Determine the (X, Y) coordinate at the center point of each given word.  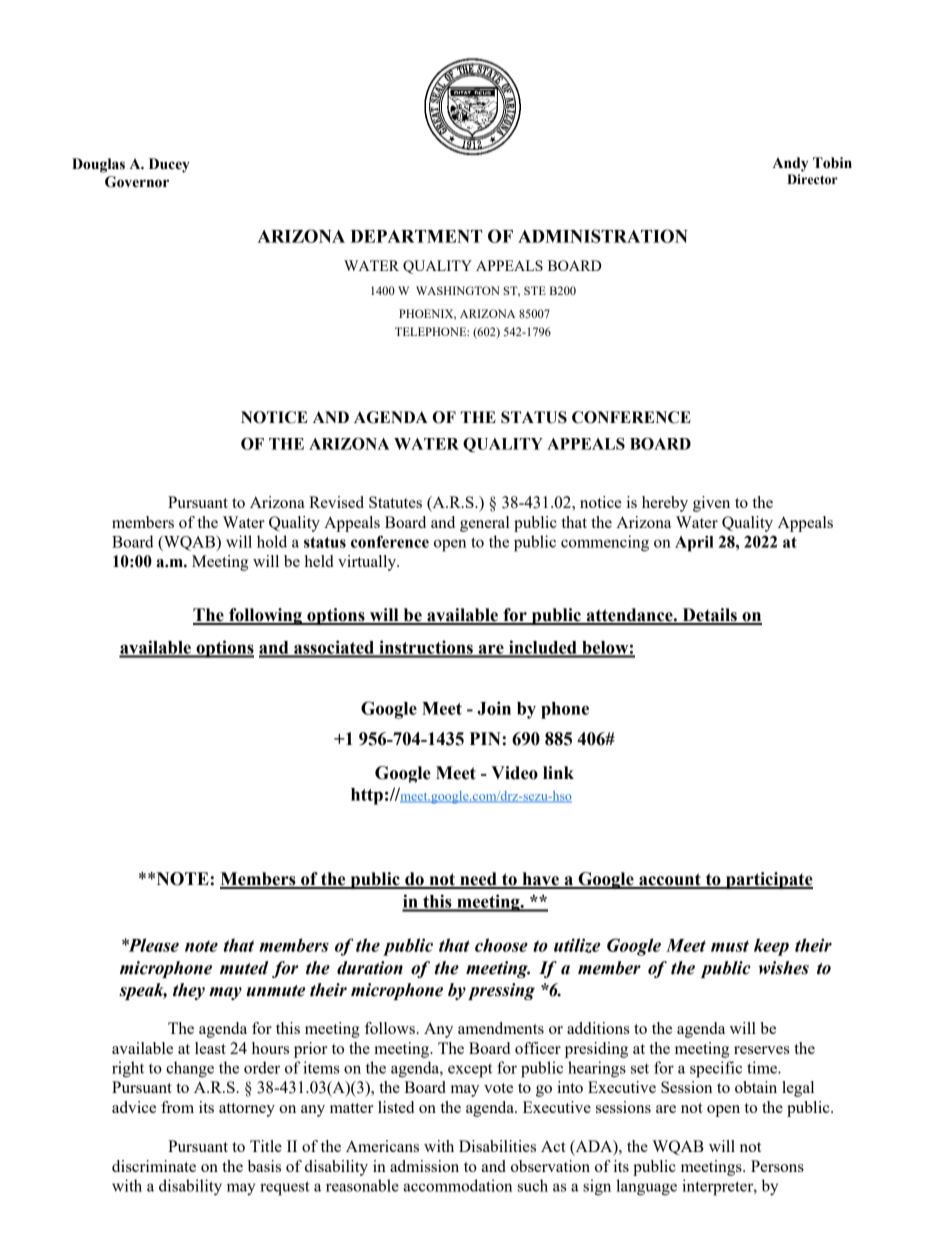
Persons (777, 1166)
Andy (790, 164)
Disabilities (497, 1146)
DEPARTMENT (416, 236)
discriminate (154, 1166)
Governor (137, 182)
